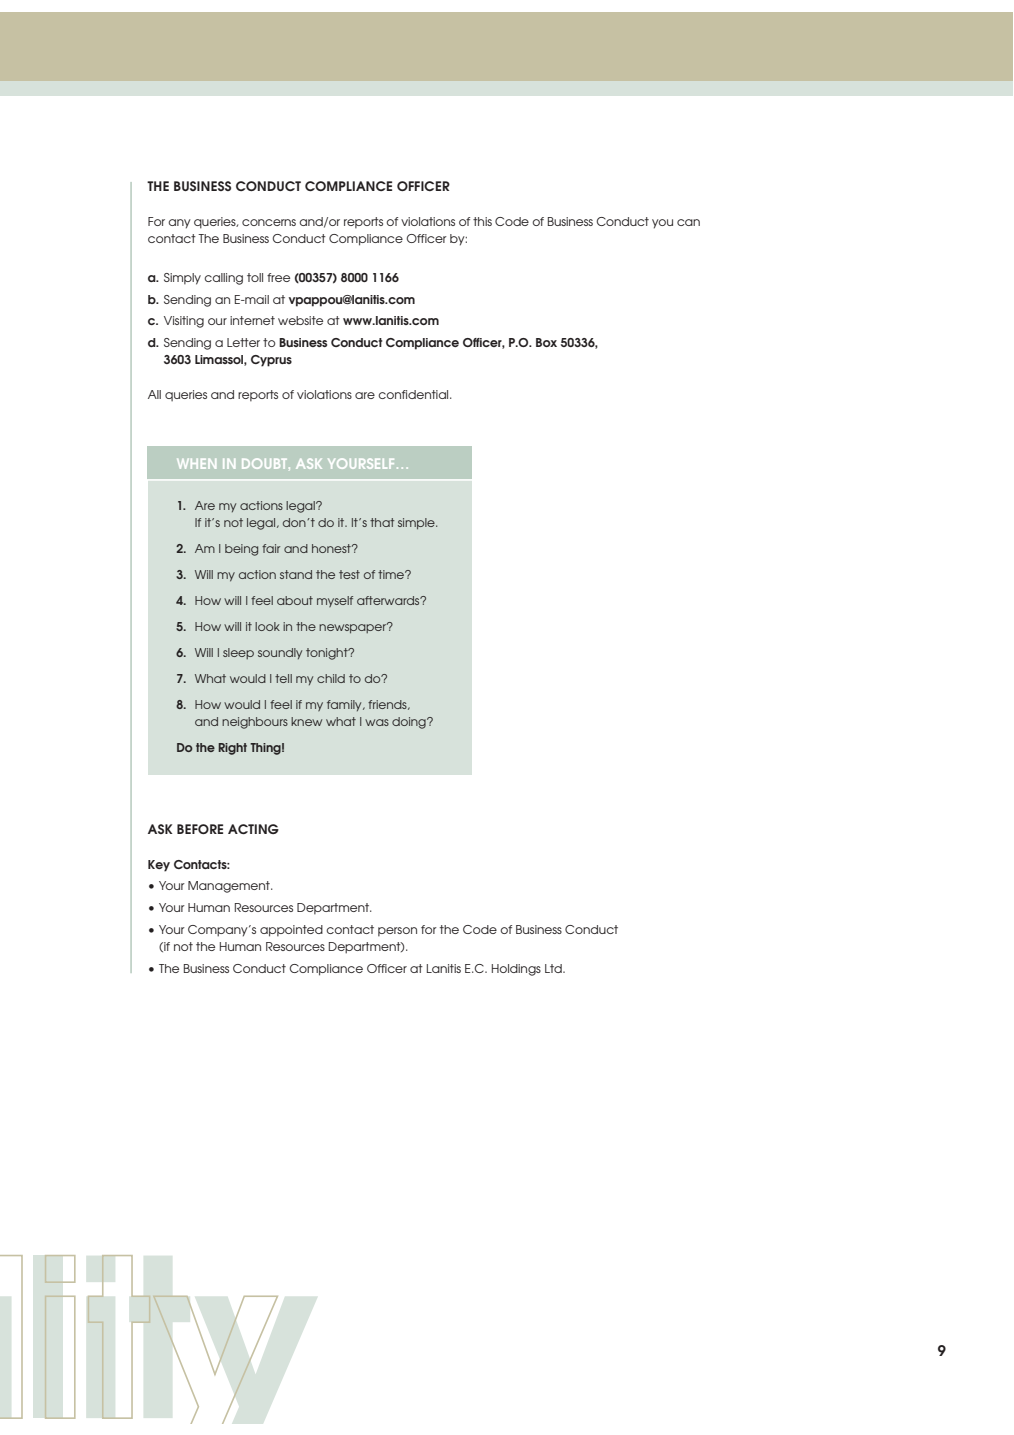 This screenshot has width=1014, height=1435. I want to click on friends, so click(388, 705).
